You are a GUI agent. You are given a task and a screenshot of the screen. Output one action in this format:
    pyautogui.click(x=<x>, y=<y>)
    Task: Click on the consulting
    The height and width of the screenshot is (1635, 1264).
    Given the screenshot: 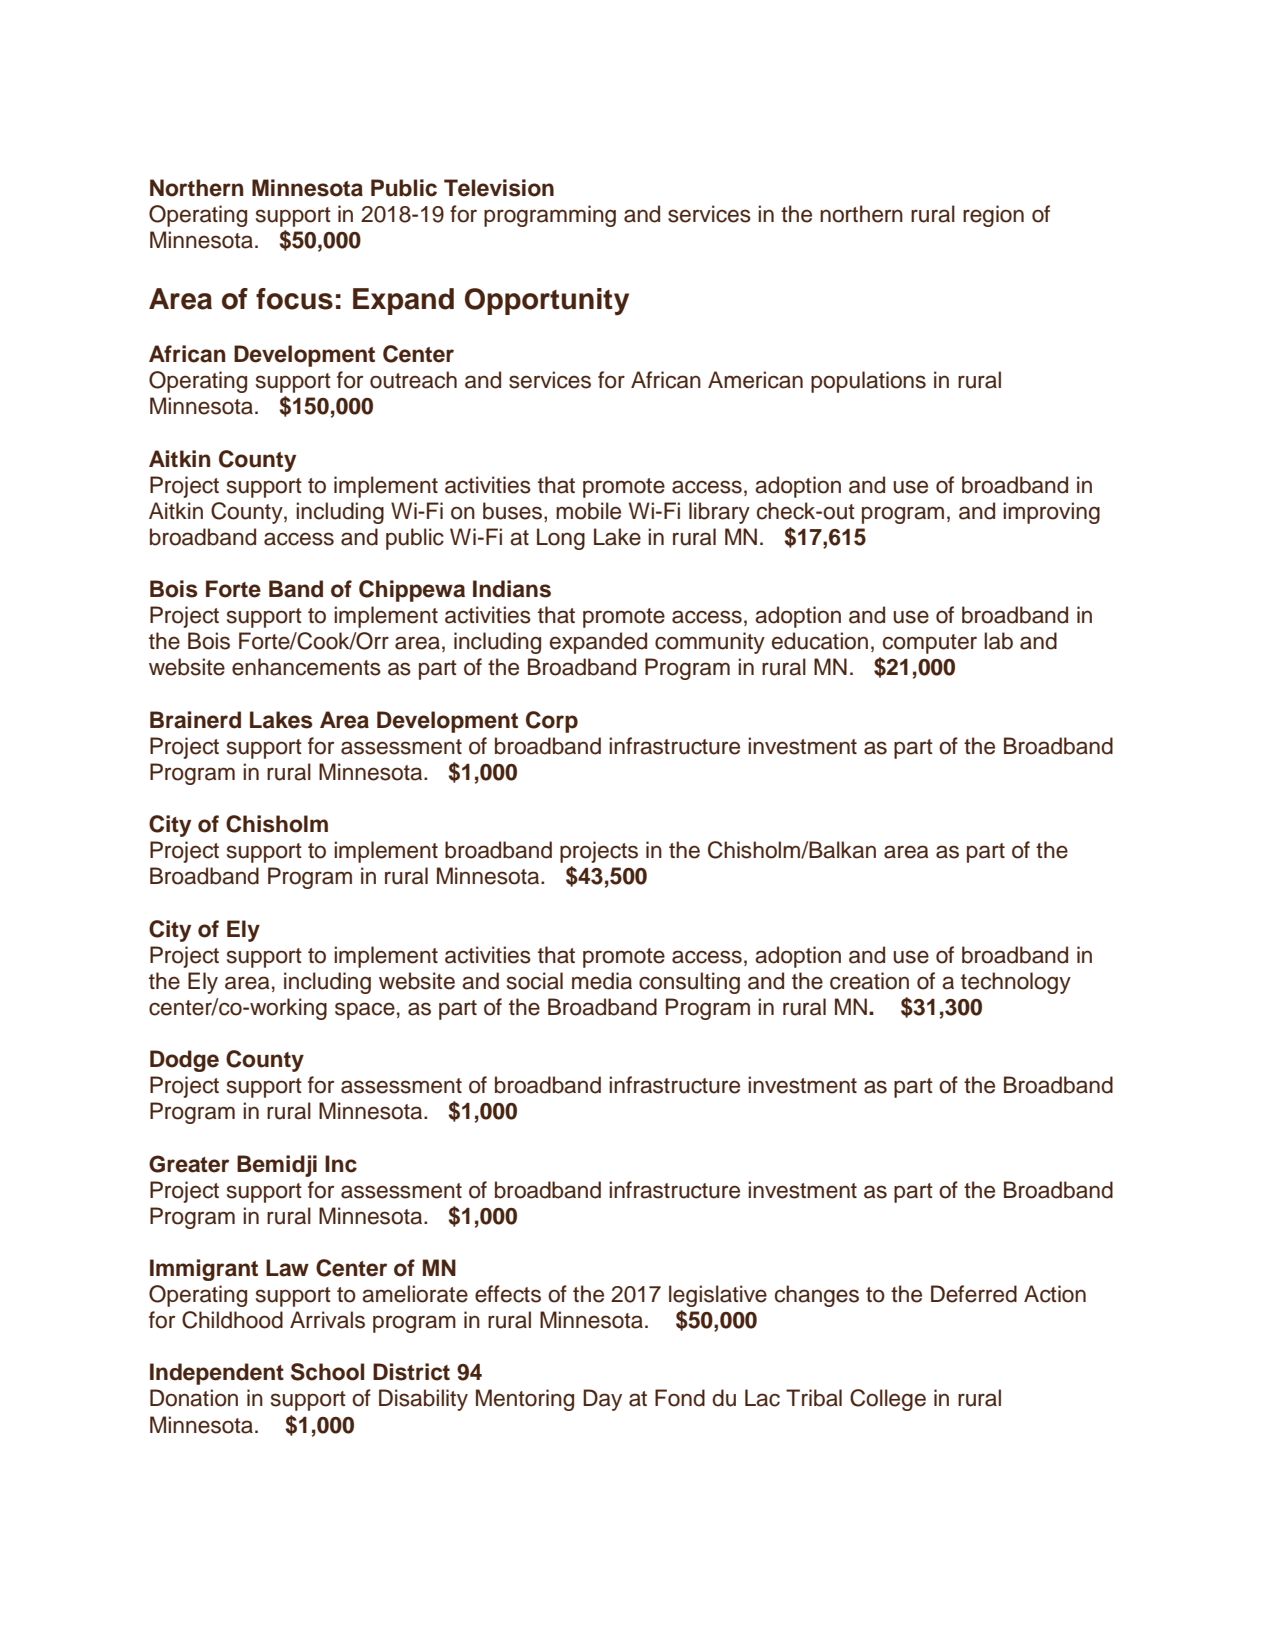 What is the action you would take?
    pyautogui.click(x=689, y=983)
